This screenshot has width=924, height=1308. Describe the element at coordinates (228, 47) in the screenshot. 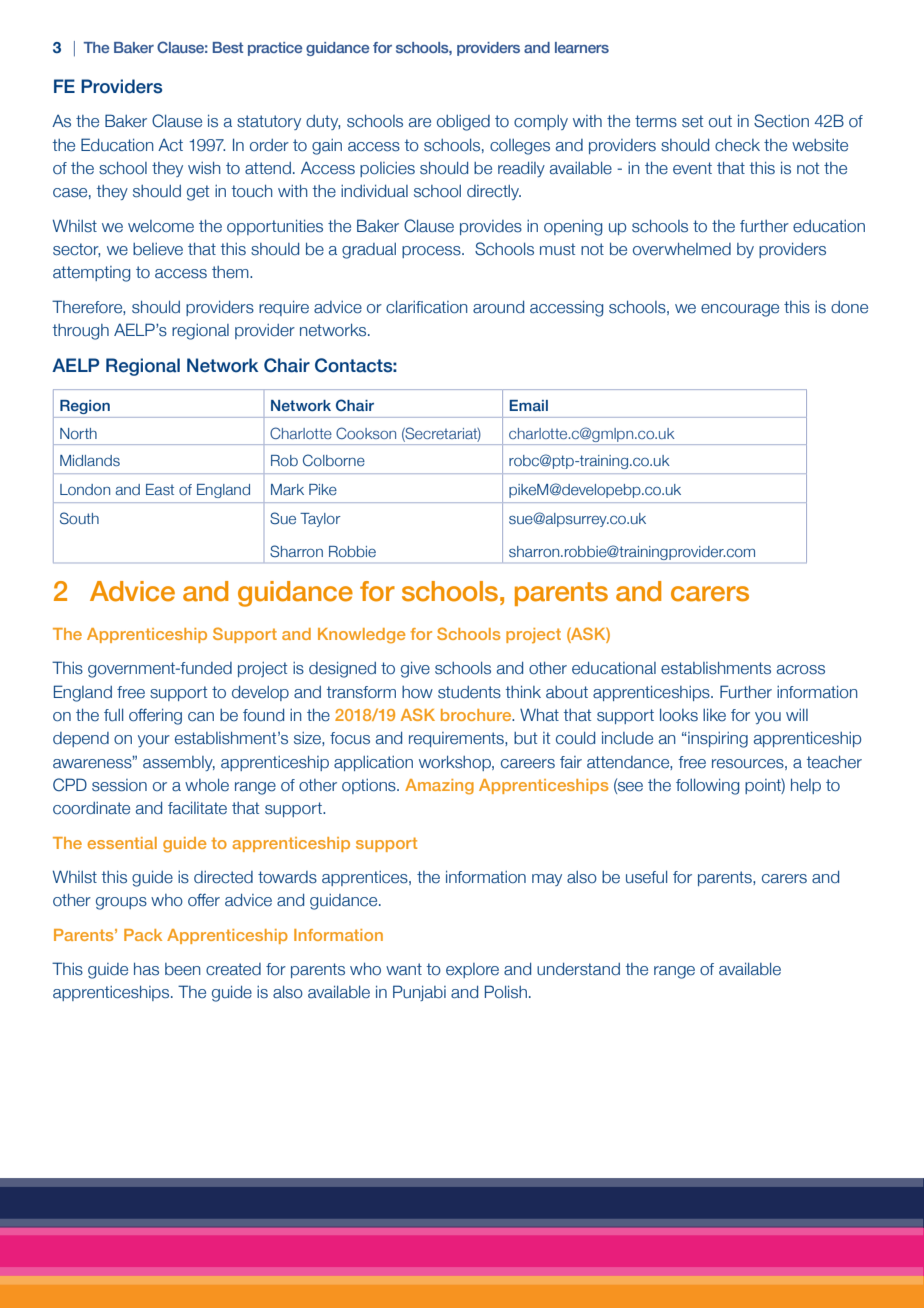

I see `Best` at that location.
